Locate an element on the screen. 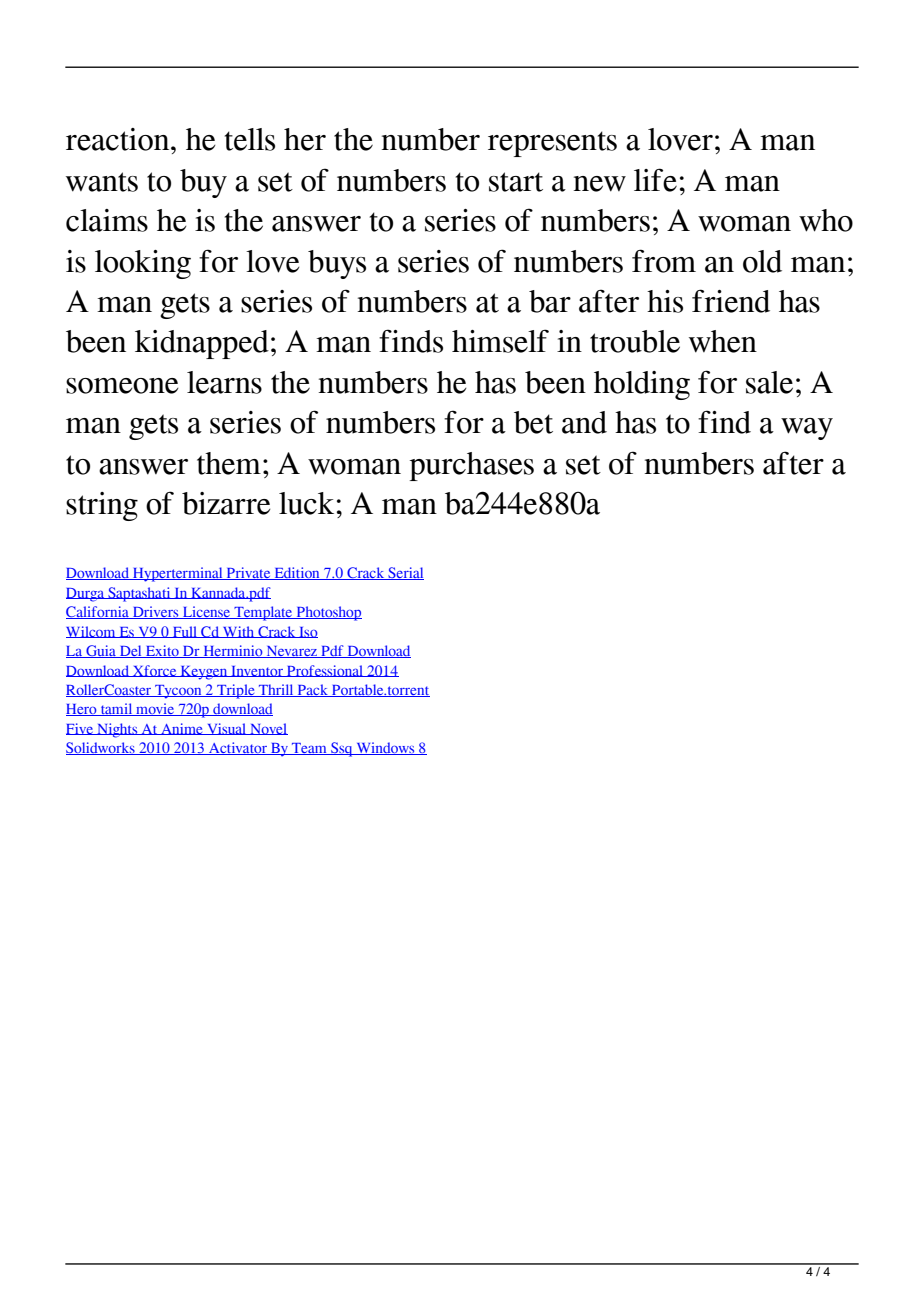 This screenshot has width=924, height=1308. Anime is located at coordinates (182, 729).
